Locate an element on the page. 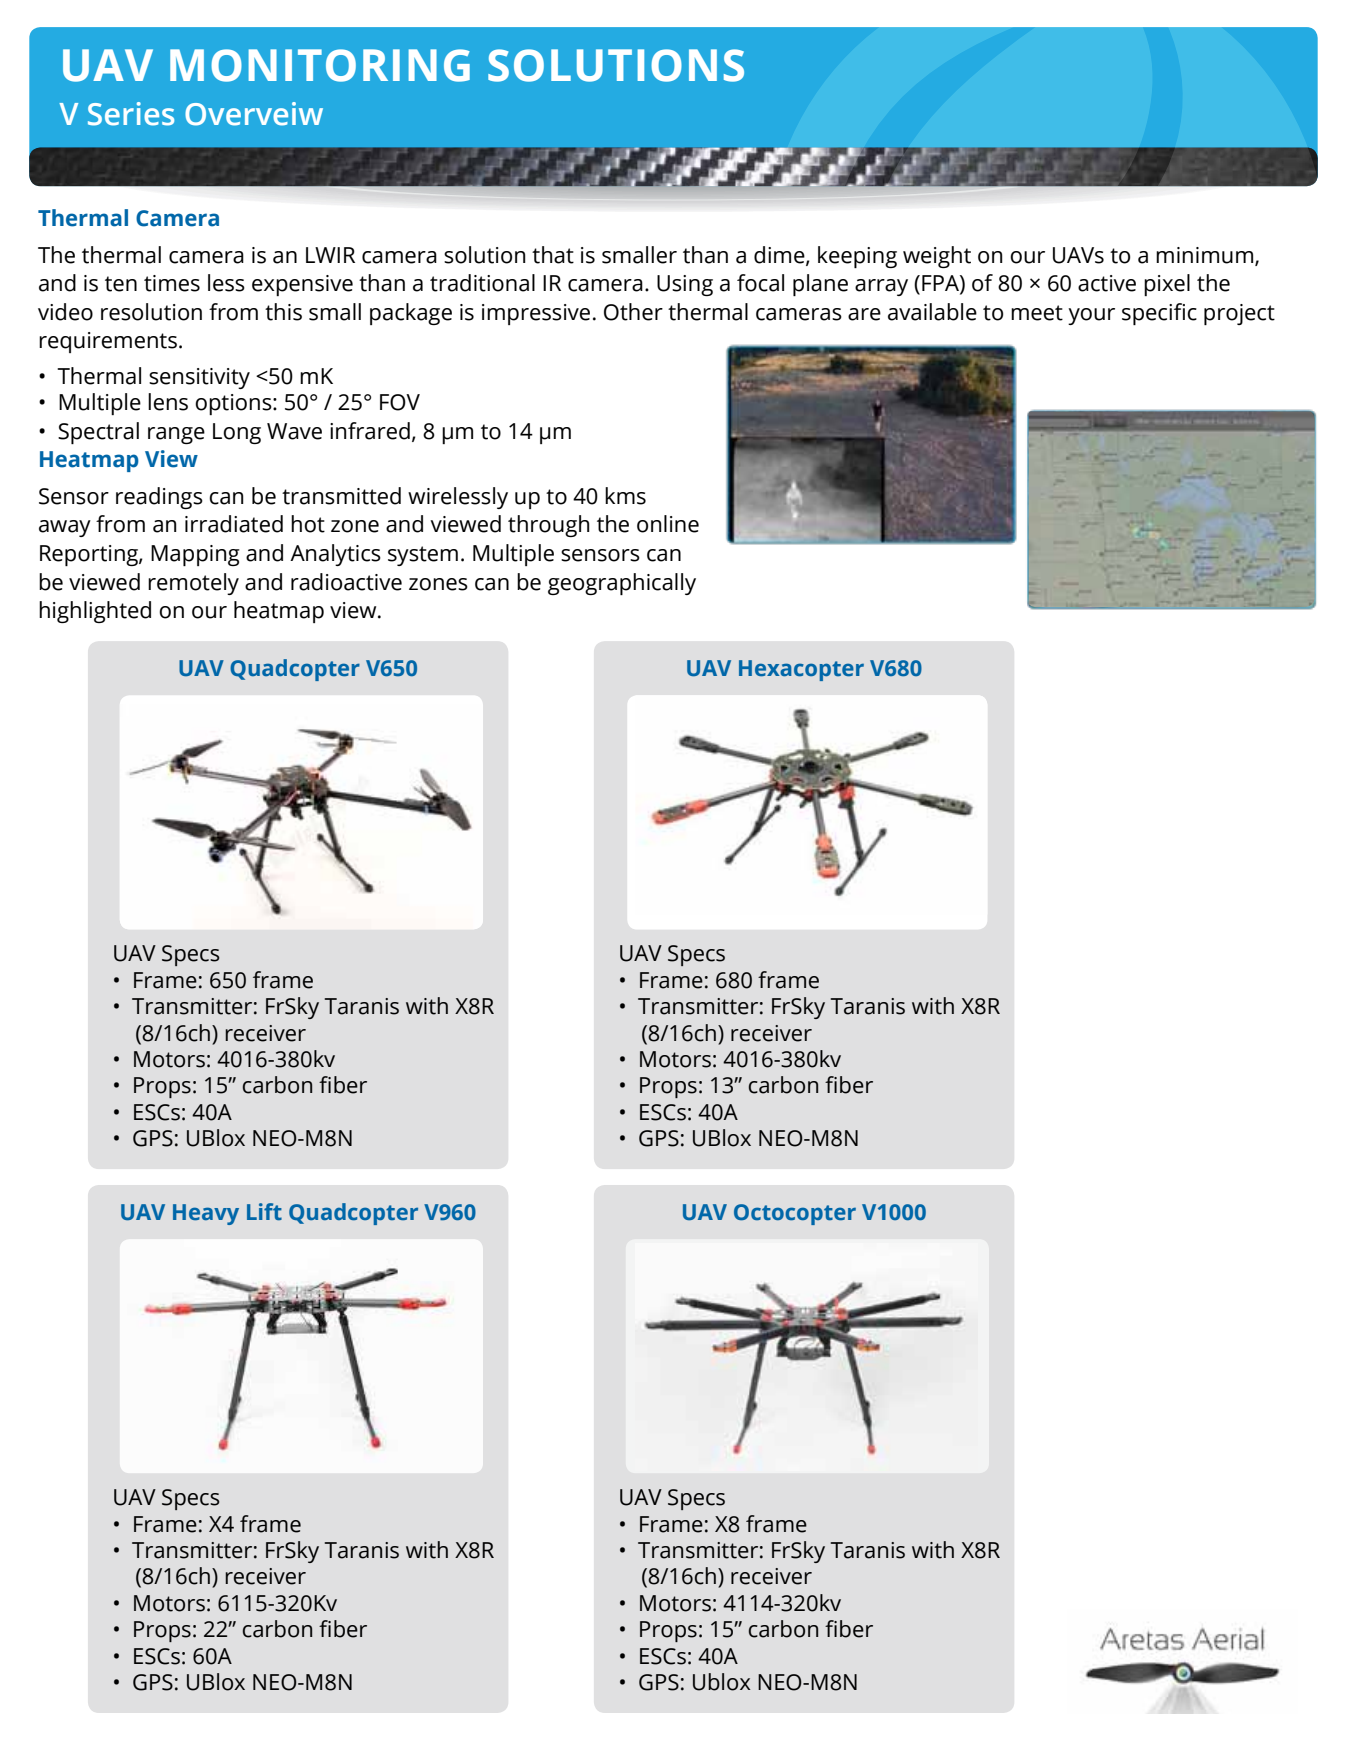 The height and width of the page is (1743, 1347). online is located at coordinates (668, 524).
